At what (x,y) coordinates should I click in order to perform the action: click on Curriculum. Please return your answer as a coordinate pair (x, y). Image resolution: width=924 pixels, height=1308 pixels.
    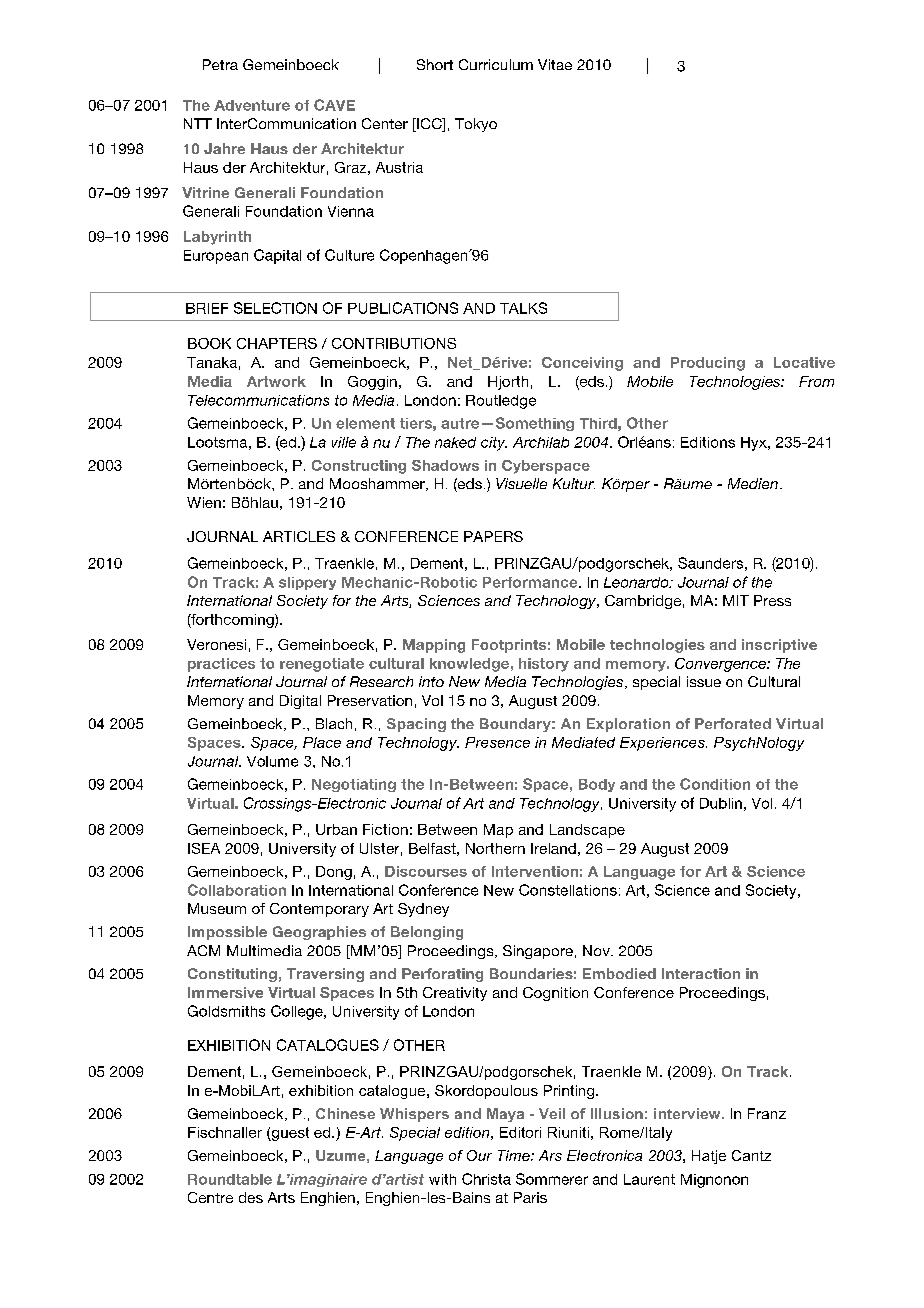
    Looking at the image, I should click on (496, 64).
